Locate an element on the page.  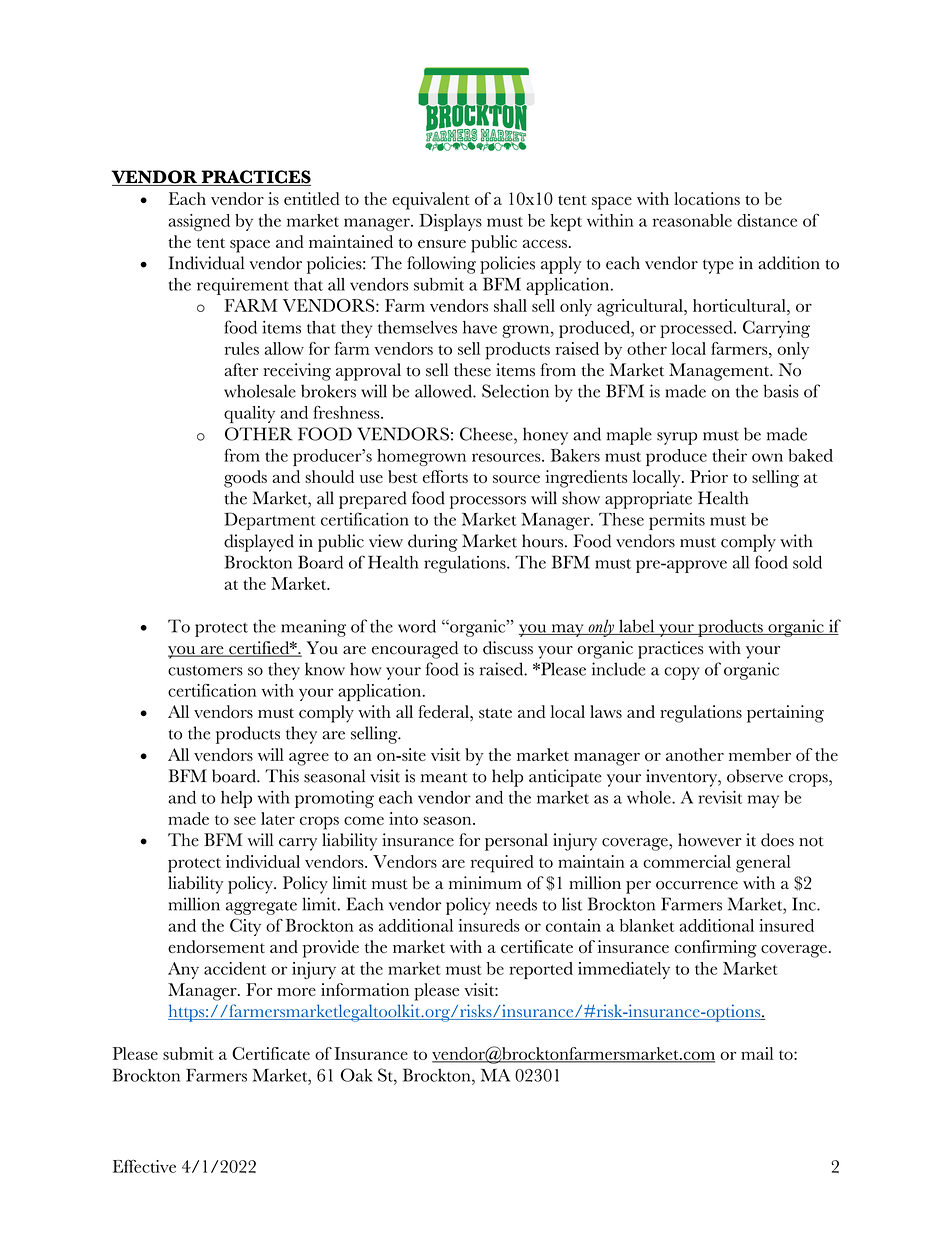
state is located at coordinates (495, 713).
